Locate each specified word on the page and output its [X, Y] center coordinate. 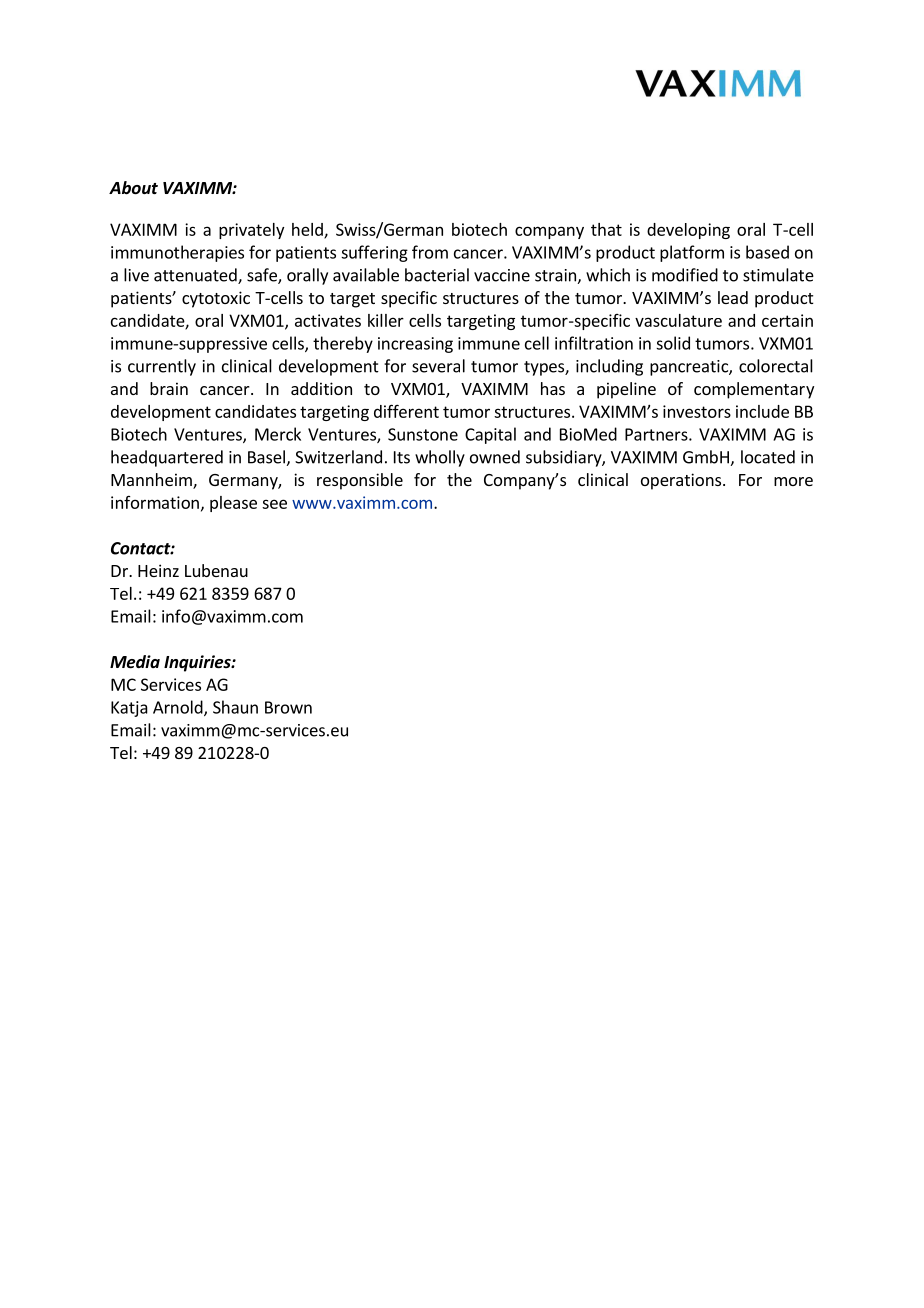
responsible [360, 481]
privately [251, 231]
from [430, 252]
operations [682, 481]
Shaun [235, 707]
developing [688, 231]
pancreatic [690, 368]
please [233, 504]
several [438, 366]
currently [162, 367]
